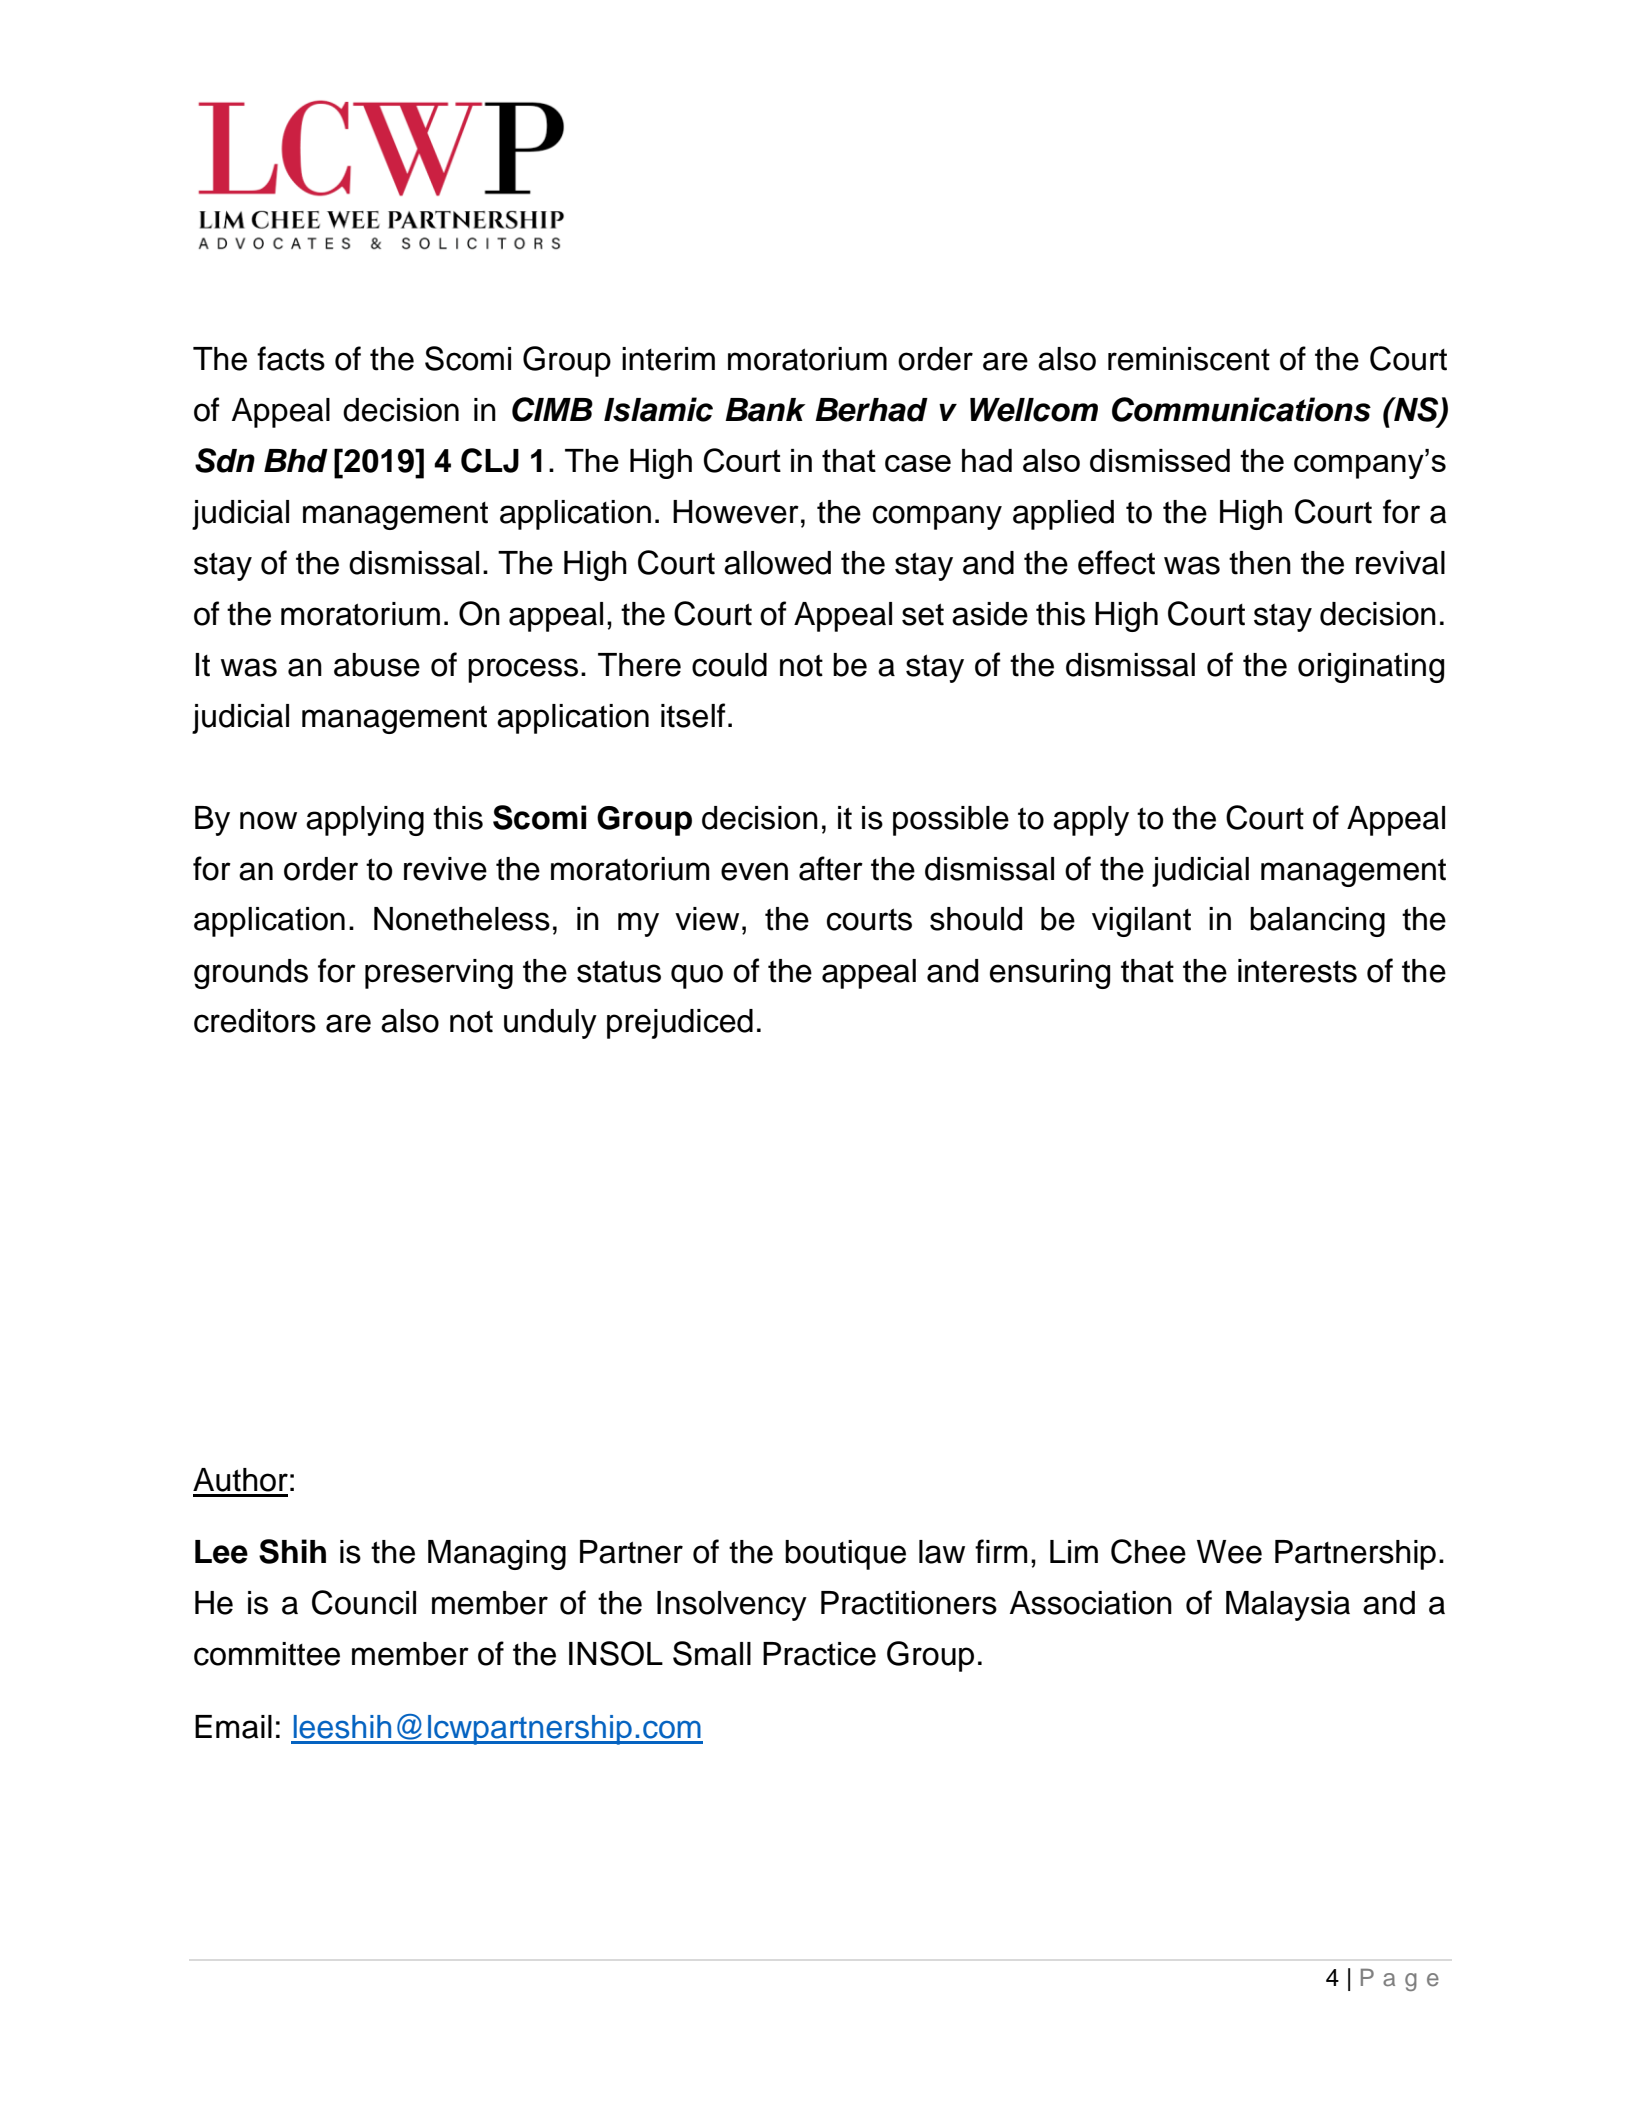 This screenshot has width=1640, height=2123. Describe the element at coordinates (267, 1654) in the screenshot. I see `committee` at that location.
